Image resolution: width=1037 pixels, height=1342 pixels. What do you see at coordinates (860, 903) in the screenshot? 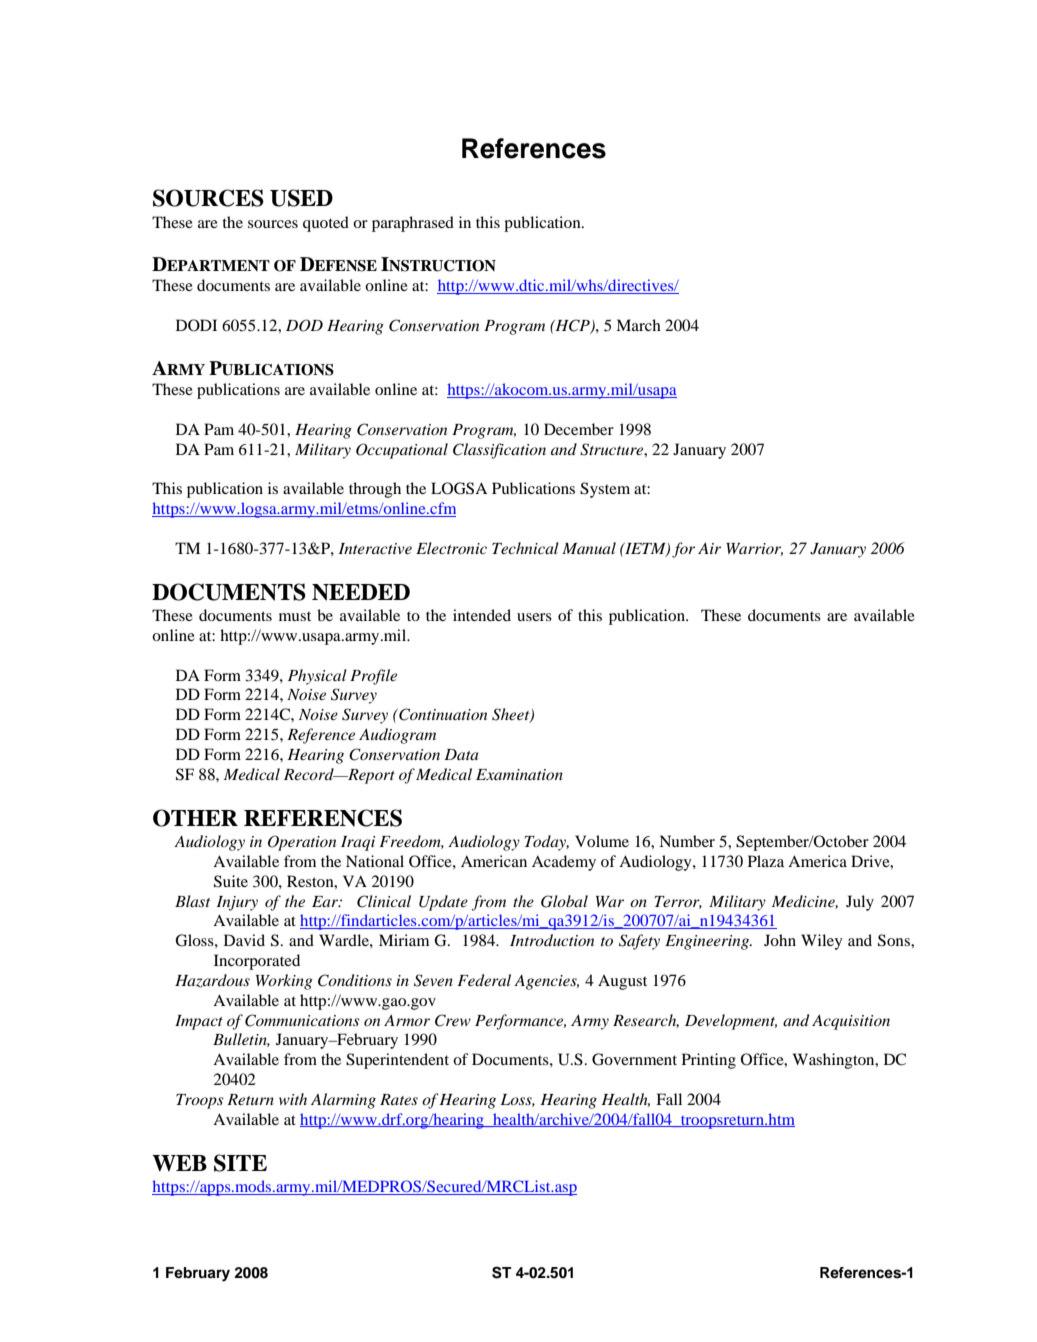
I see `July` at bounding box center [860, 903].
